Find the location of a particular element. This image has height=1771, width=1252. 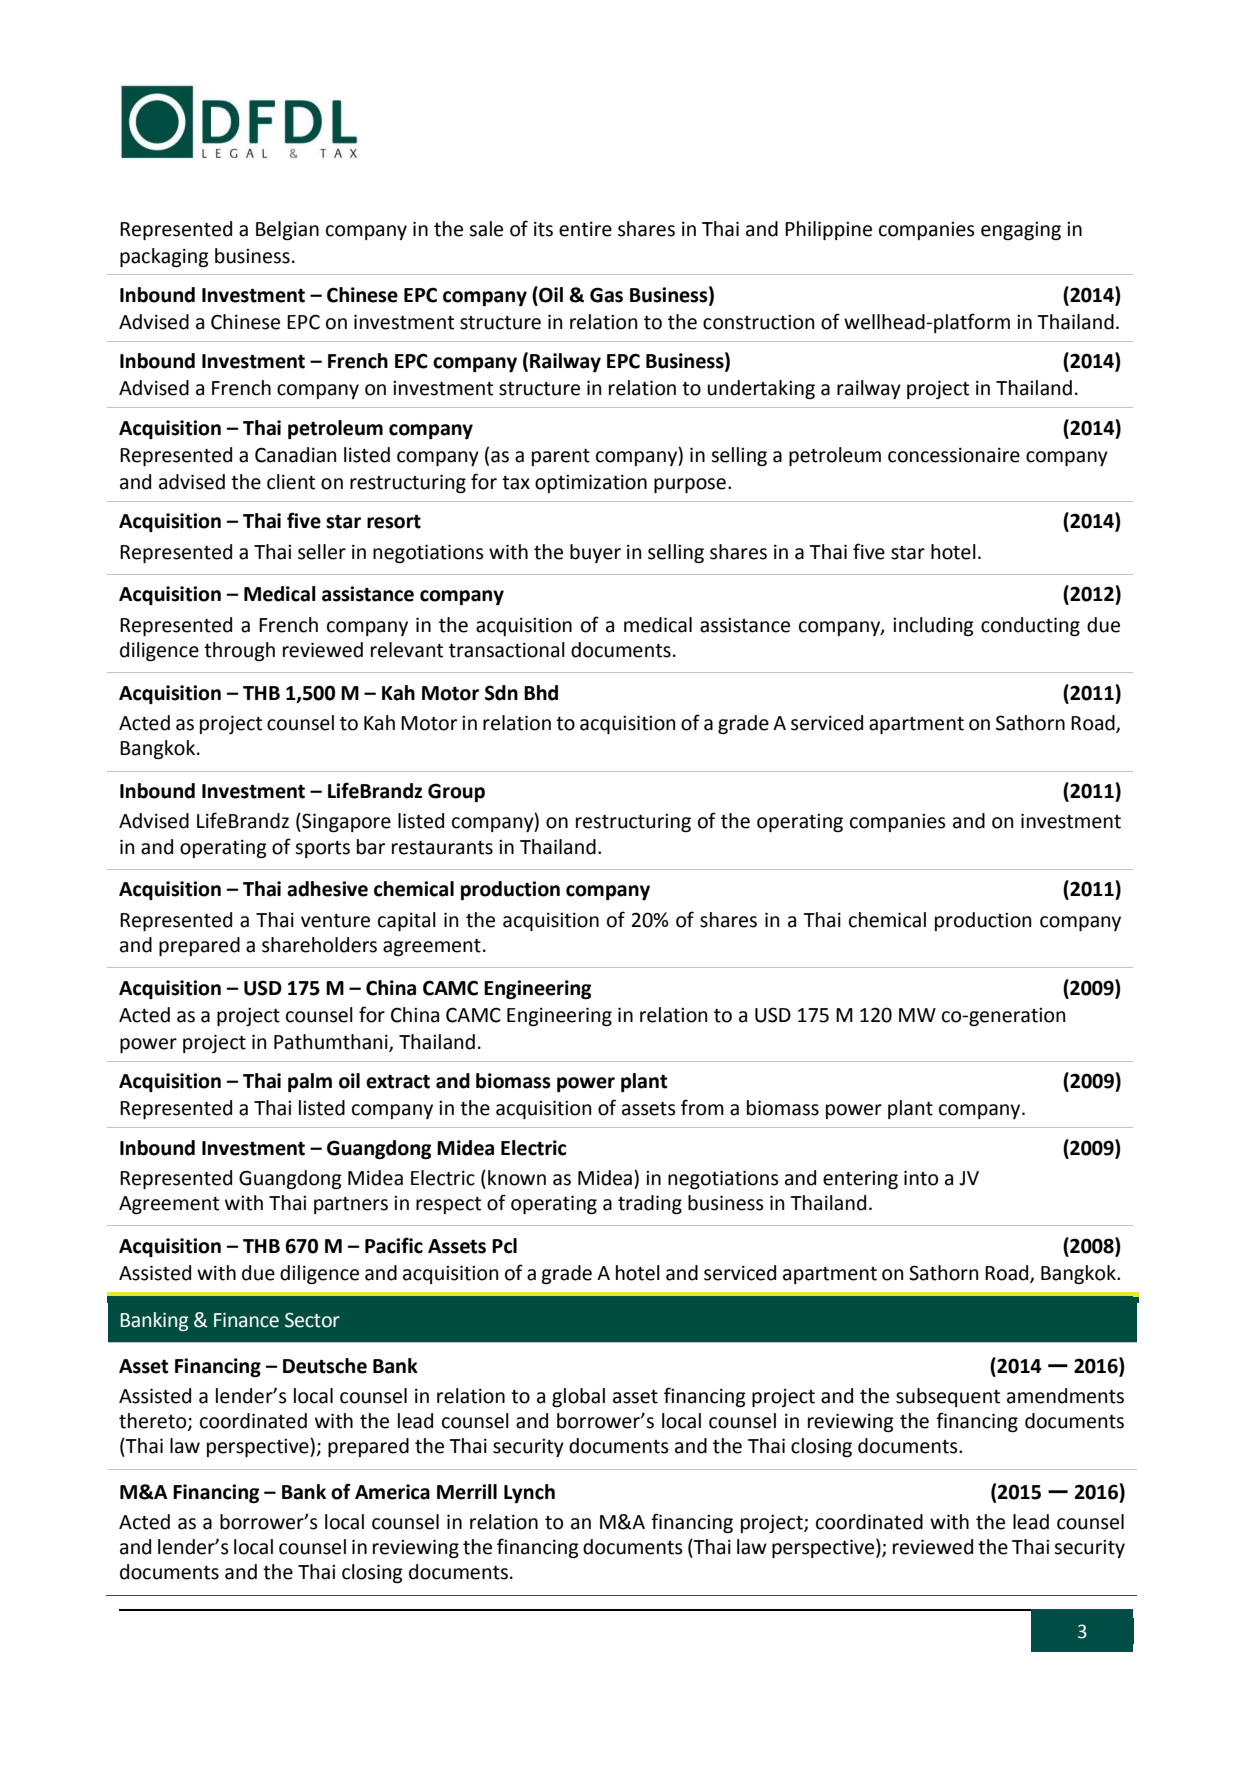

Gas is located at coordinates (606, 295).
